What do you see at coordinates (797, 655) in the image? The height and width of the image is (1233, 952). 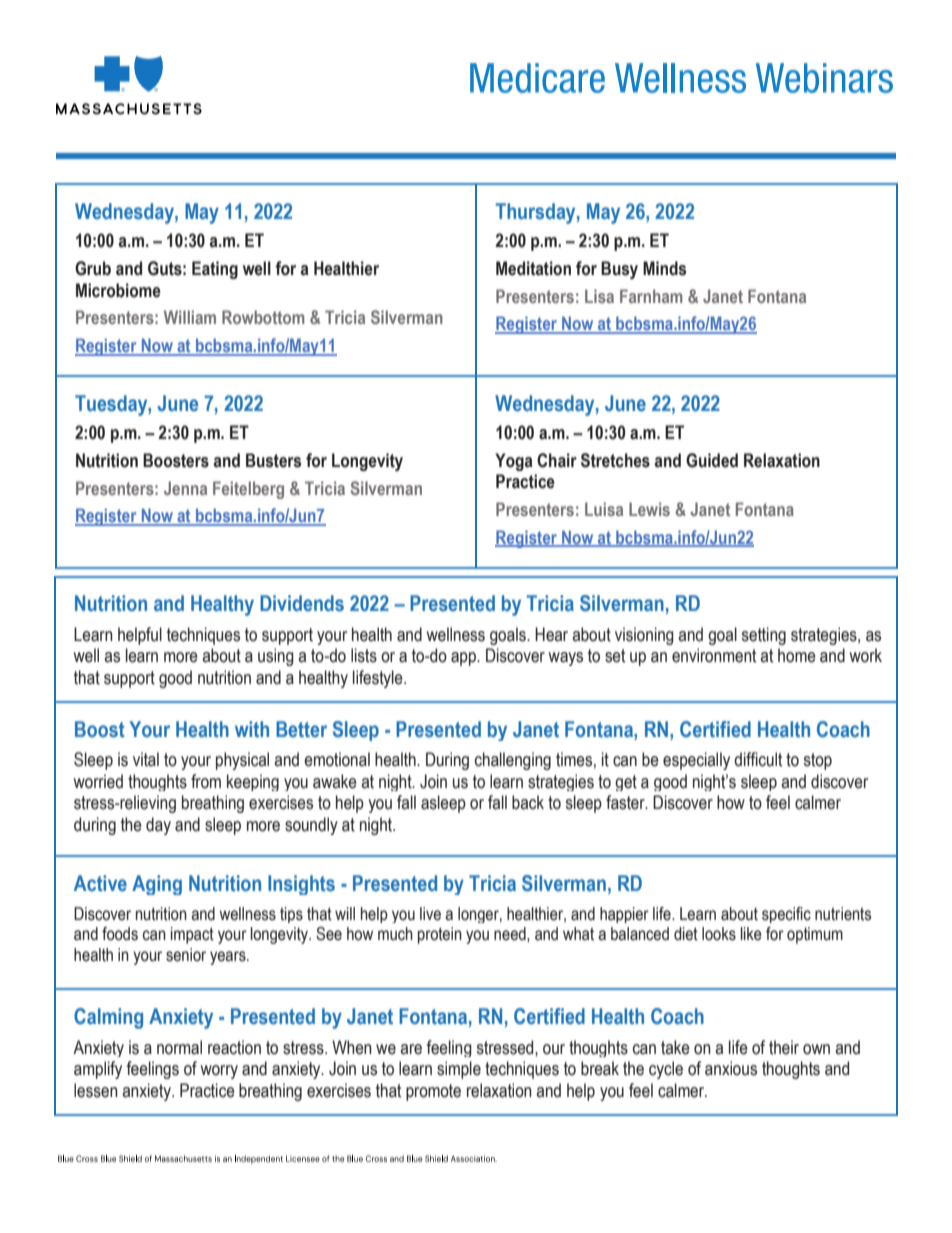 I see `home` at bounding box center [797, 655].
